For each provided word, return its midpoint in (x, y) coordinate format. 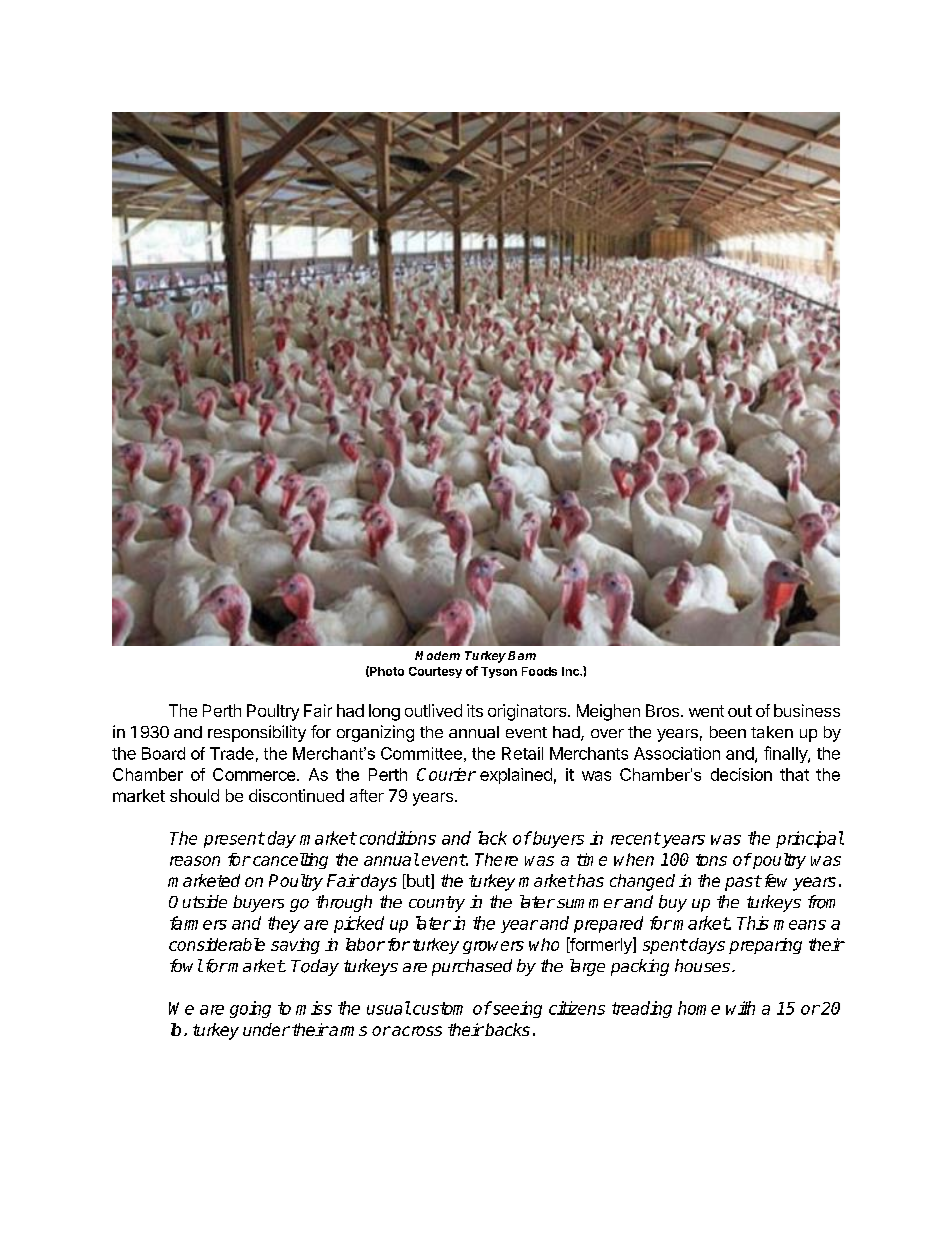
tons (711, 860)
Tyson (499, 672)
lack (492, 838)
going (250, 1009)
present (234, 840)
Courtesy (435, 672)
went (706, 711)
